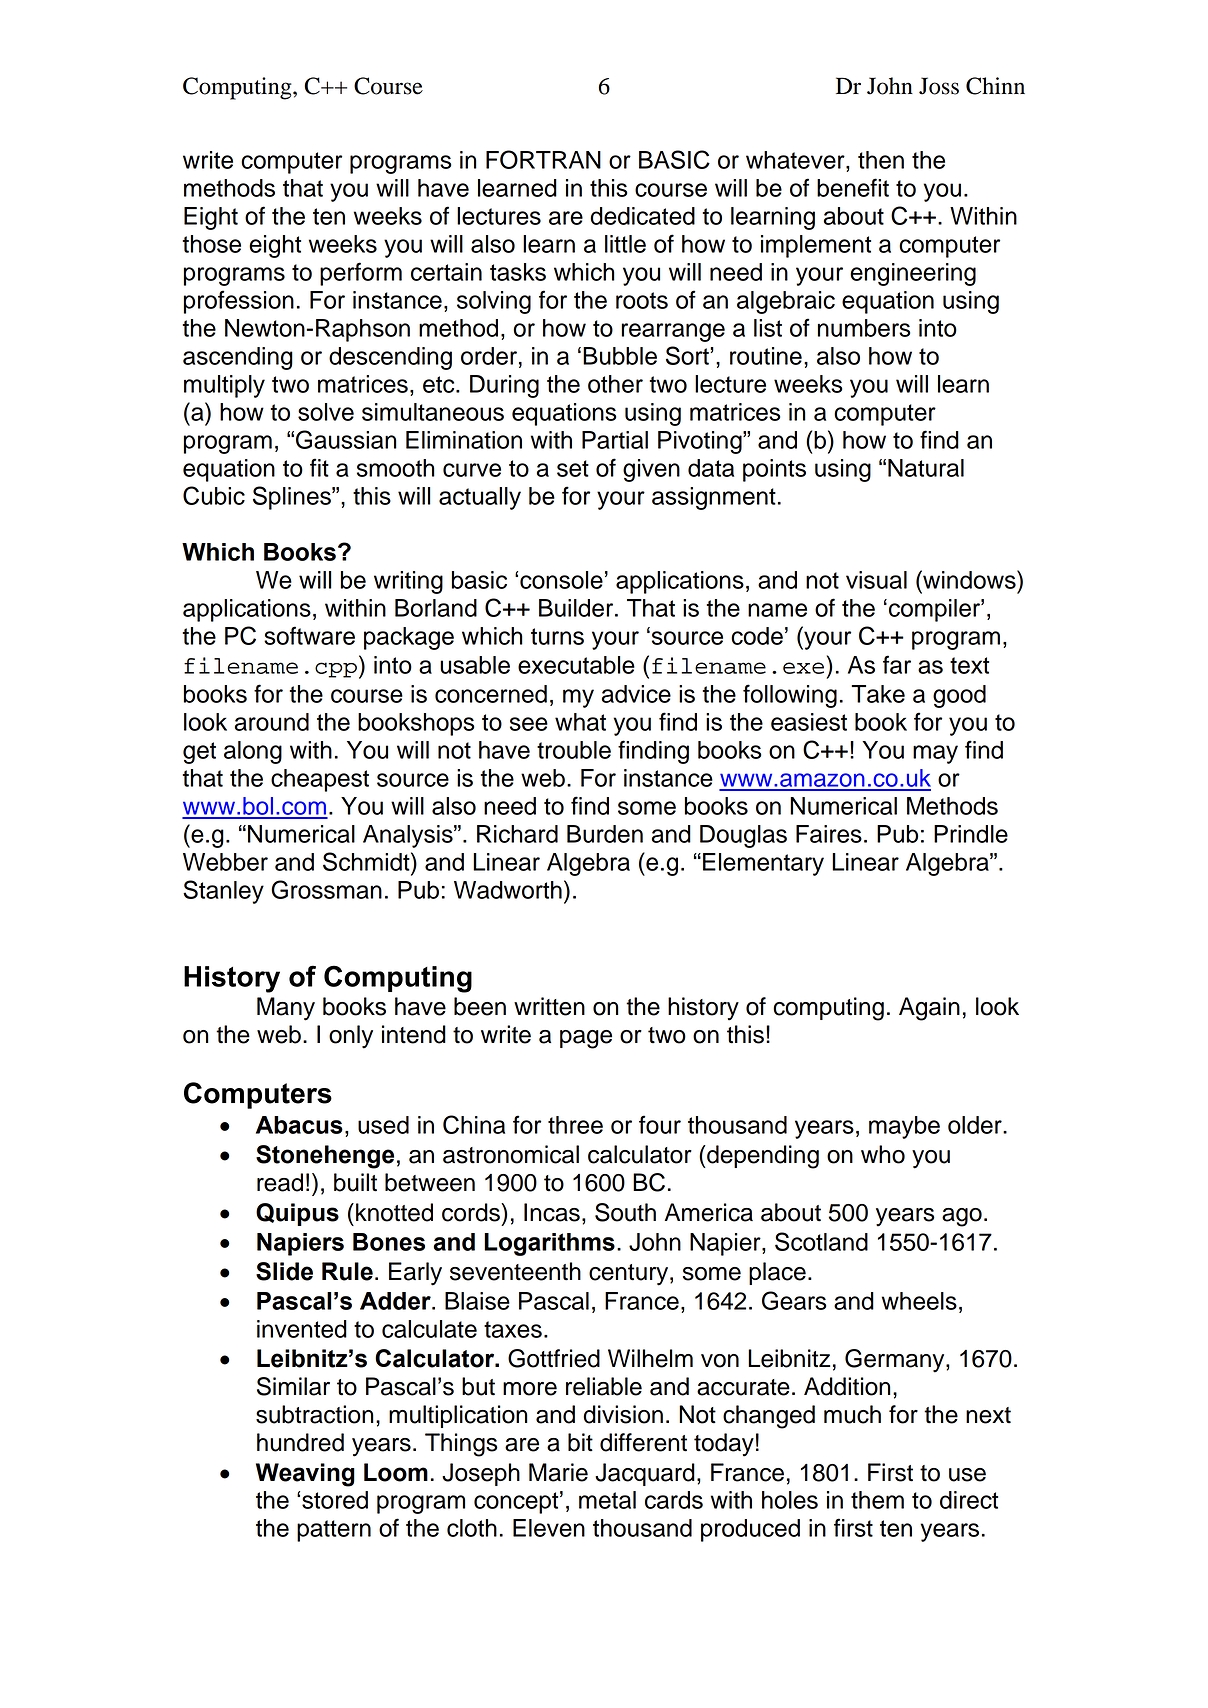  I want to click on Splines, so click(293, 498).
